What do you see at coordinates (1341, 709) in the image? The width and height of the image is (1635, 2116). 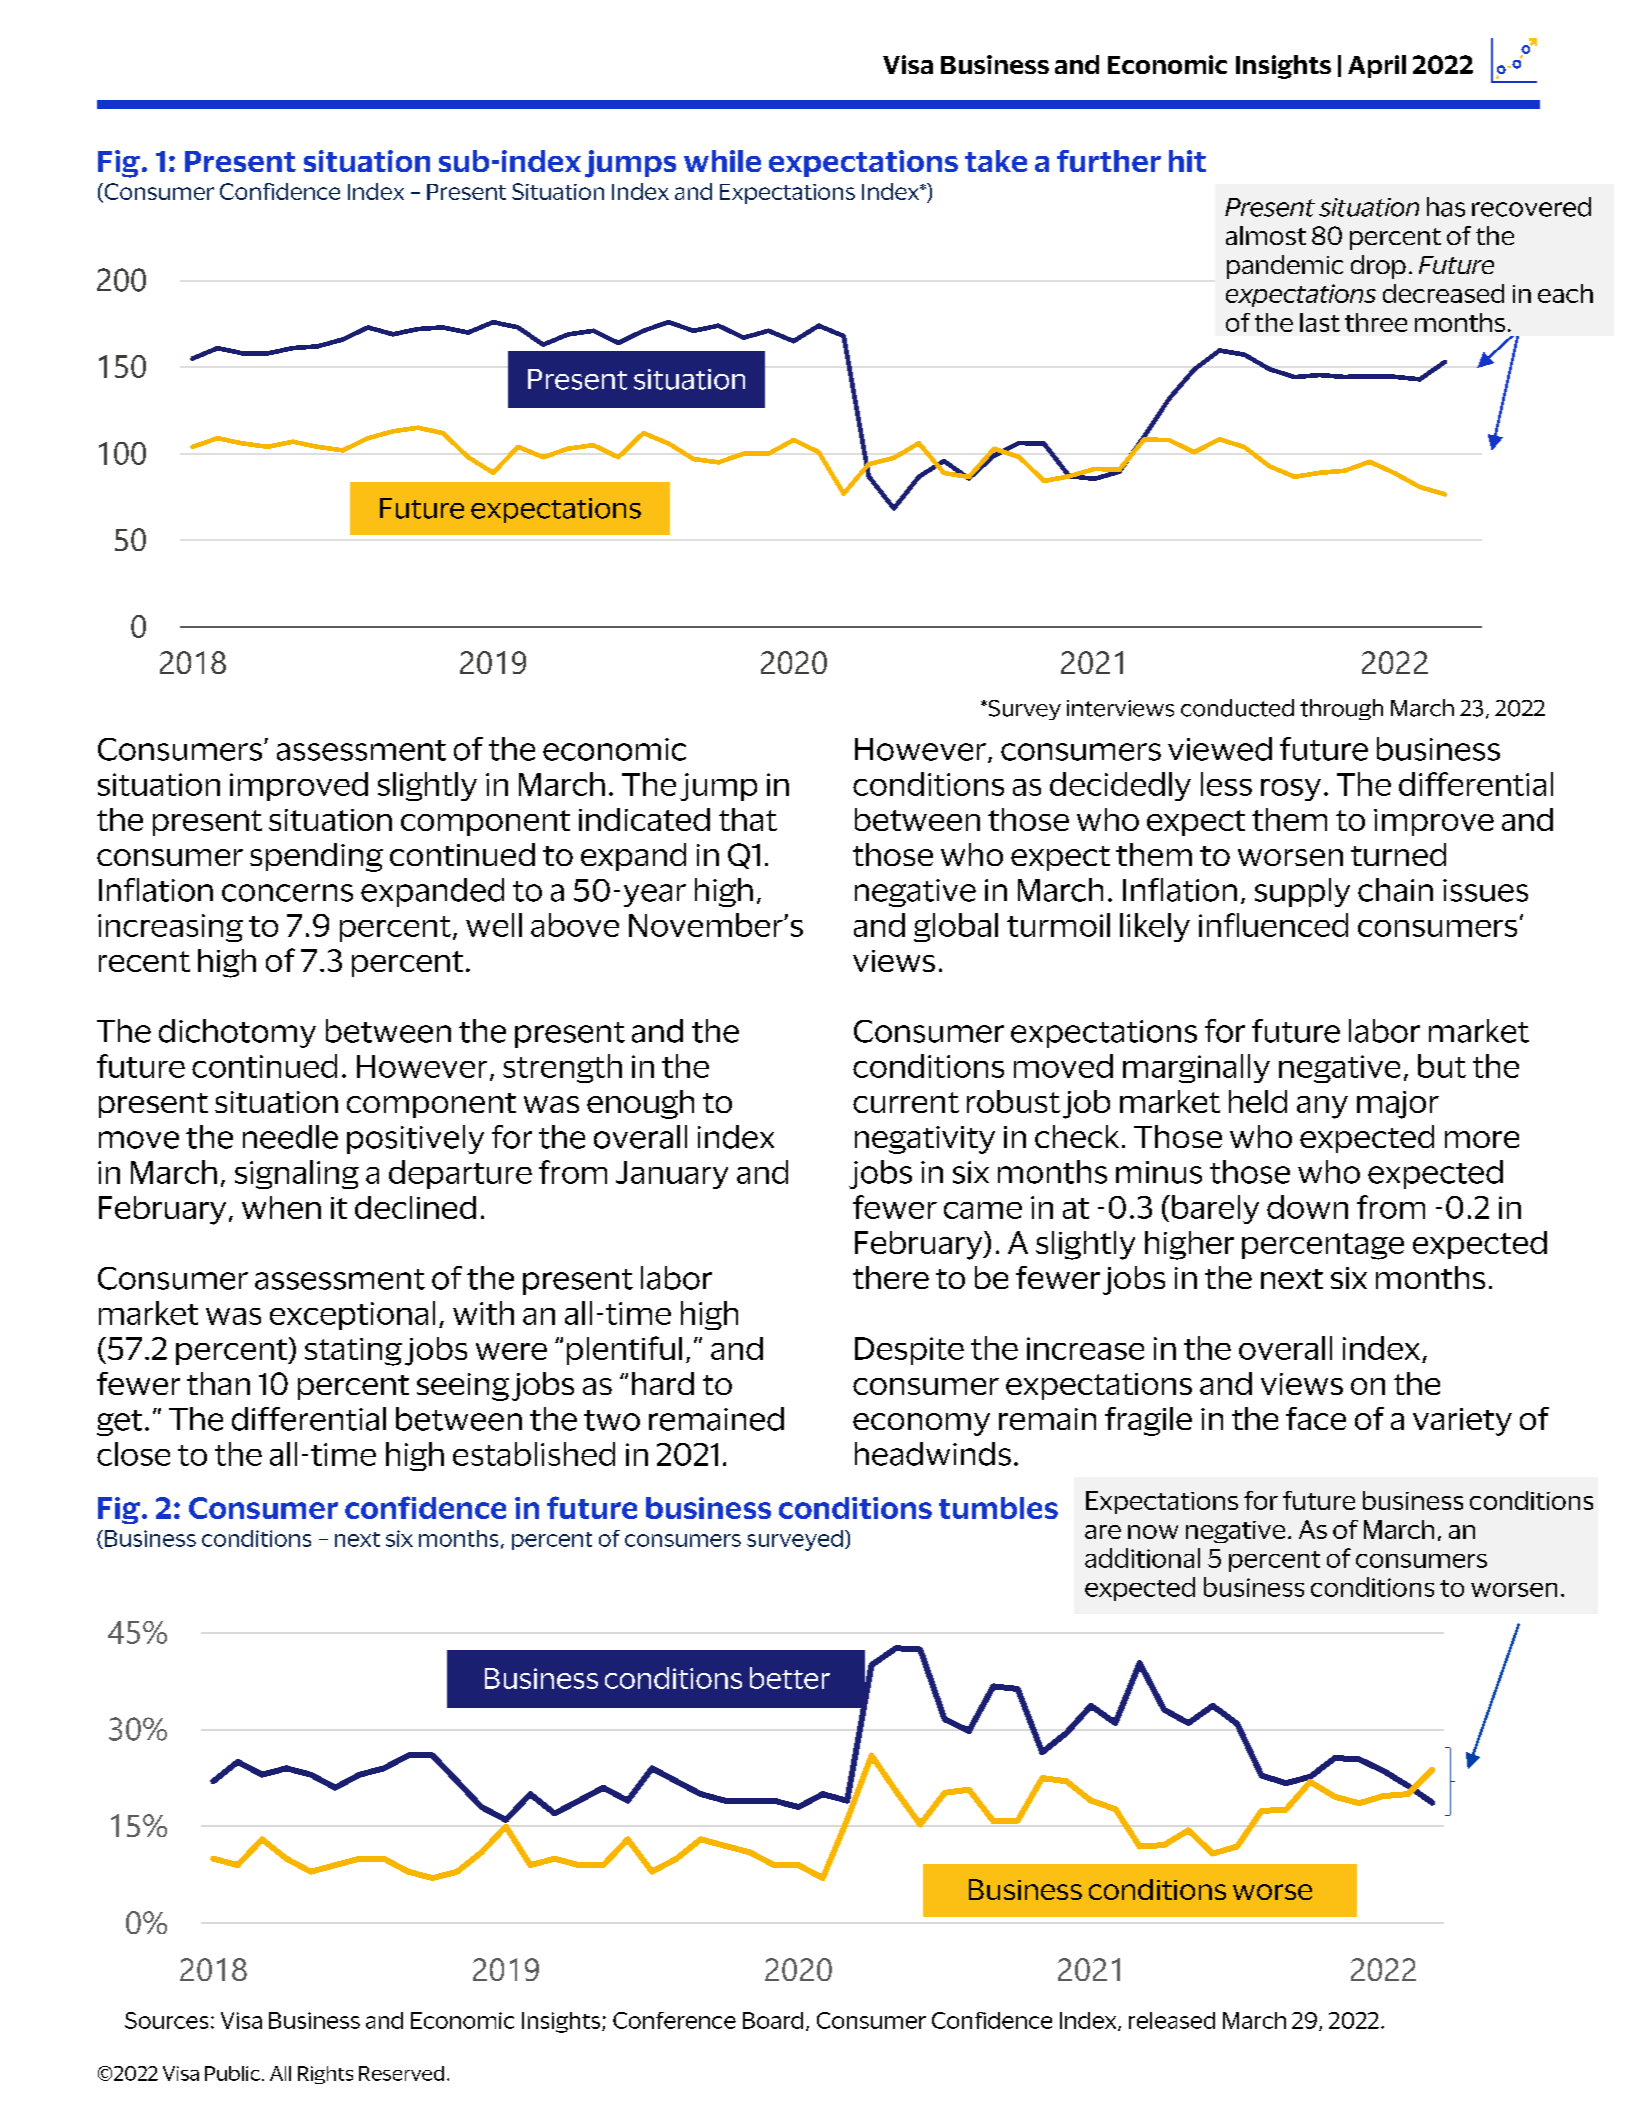 I see `through` at bounding box center [1341, 709].
